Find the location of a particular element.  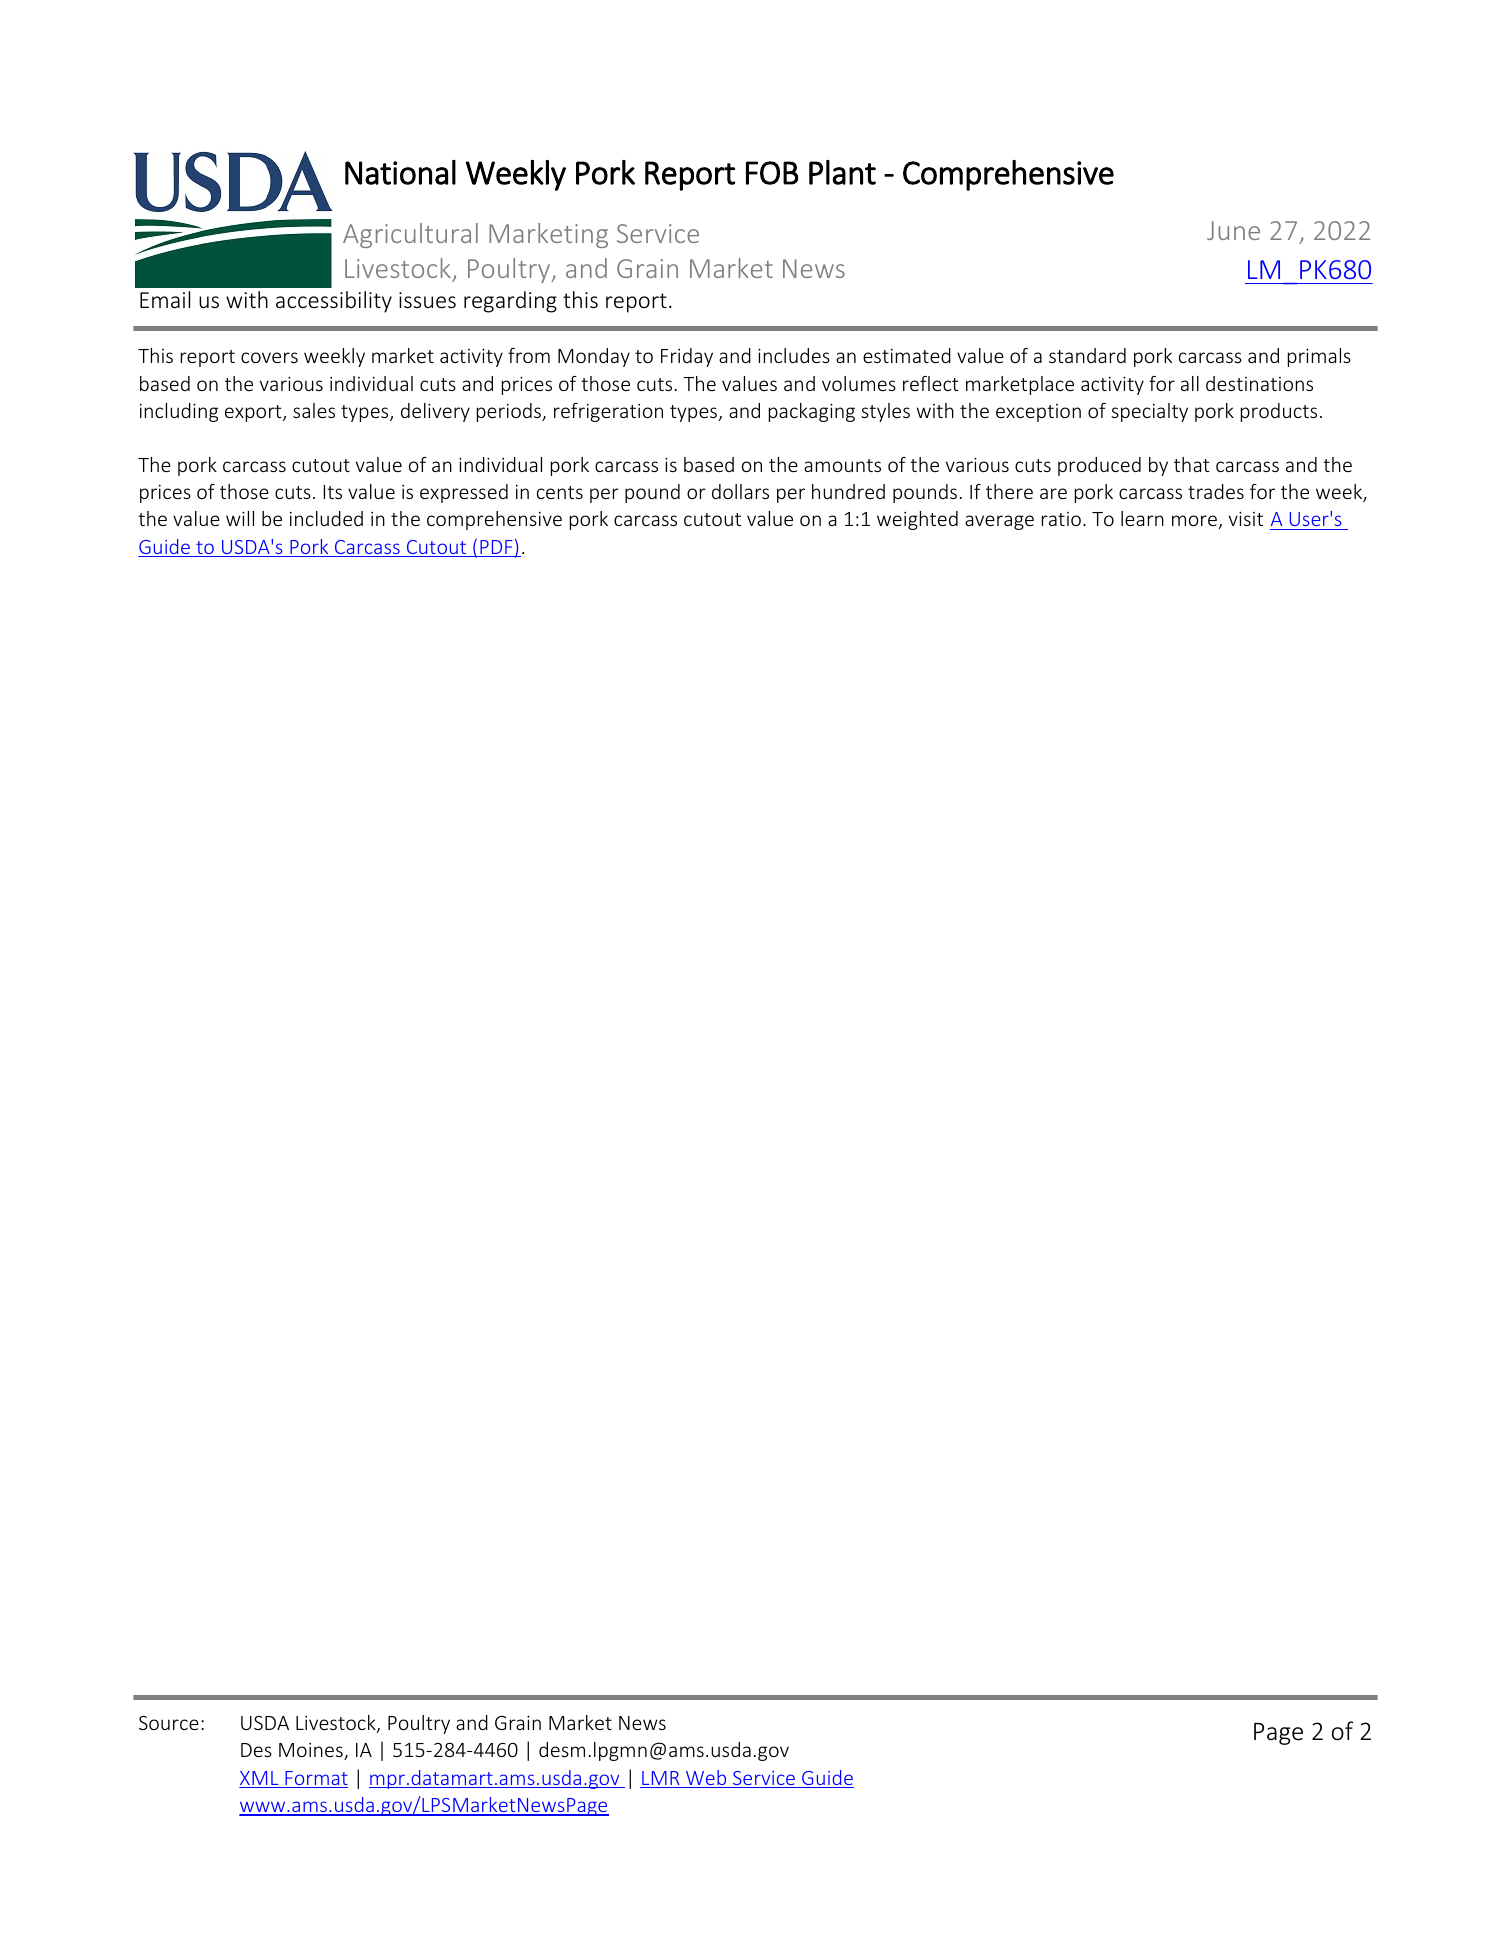

weighted is located at coordinates (917, 520).
